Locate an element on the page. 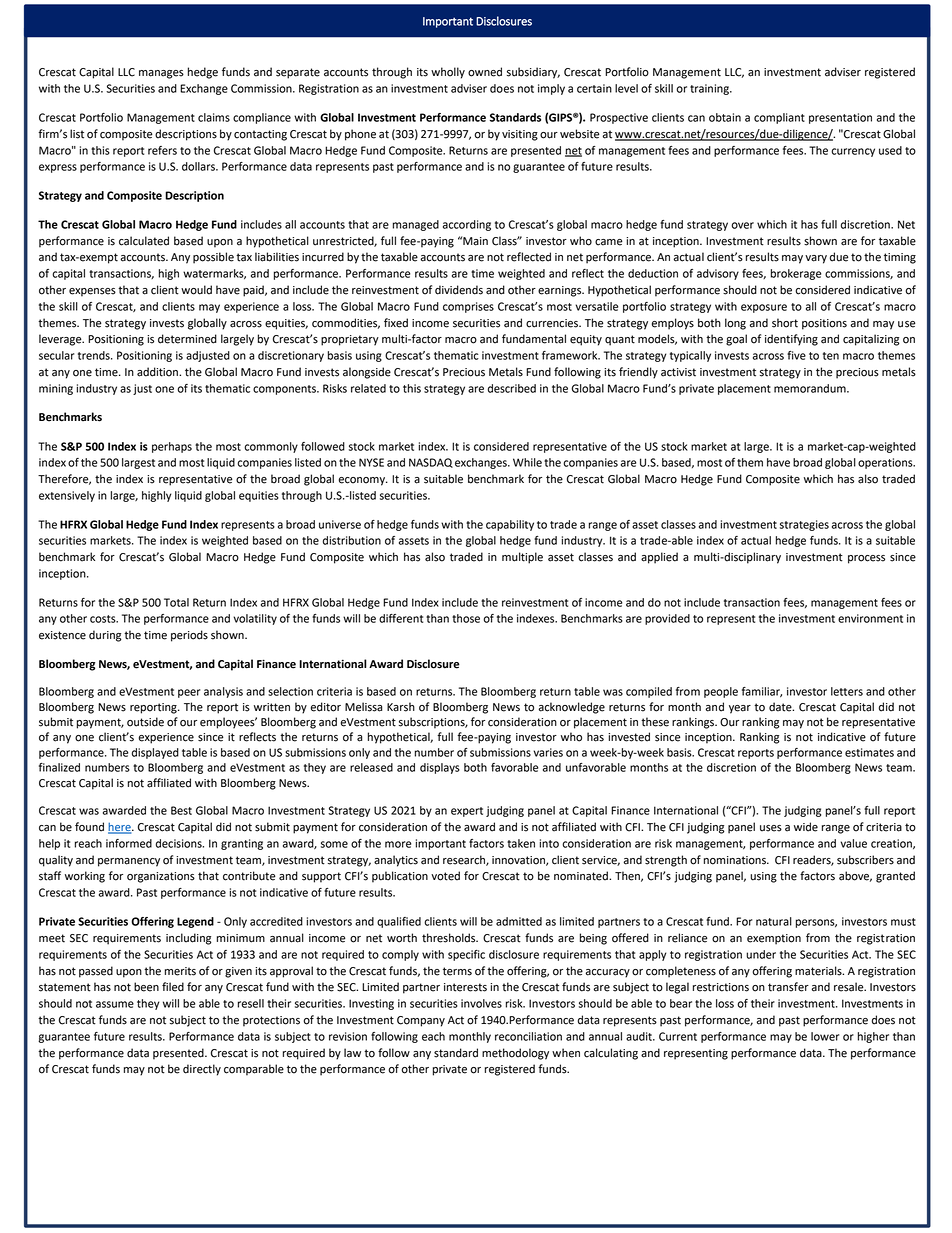 This image has width=952, height=1233. peer is located at coordinates (189, 693).
